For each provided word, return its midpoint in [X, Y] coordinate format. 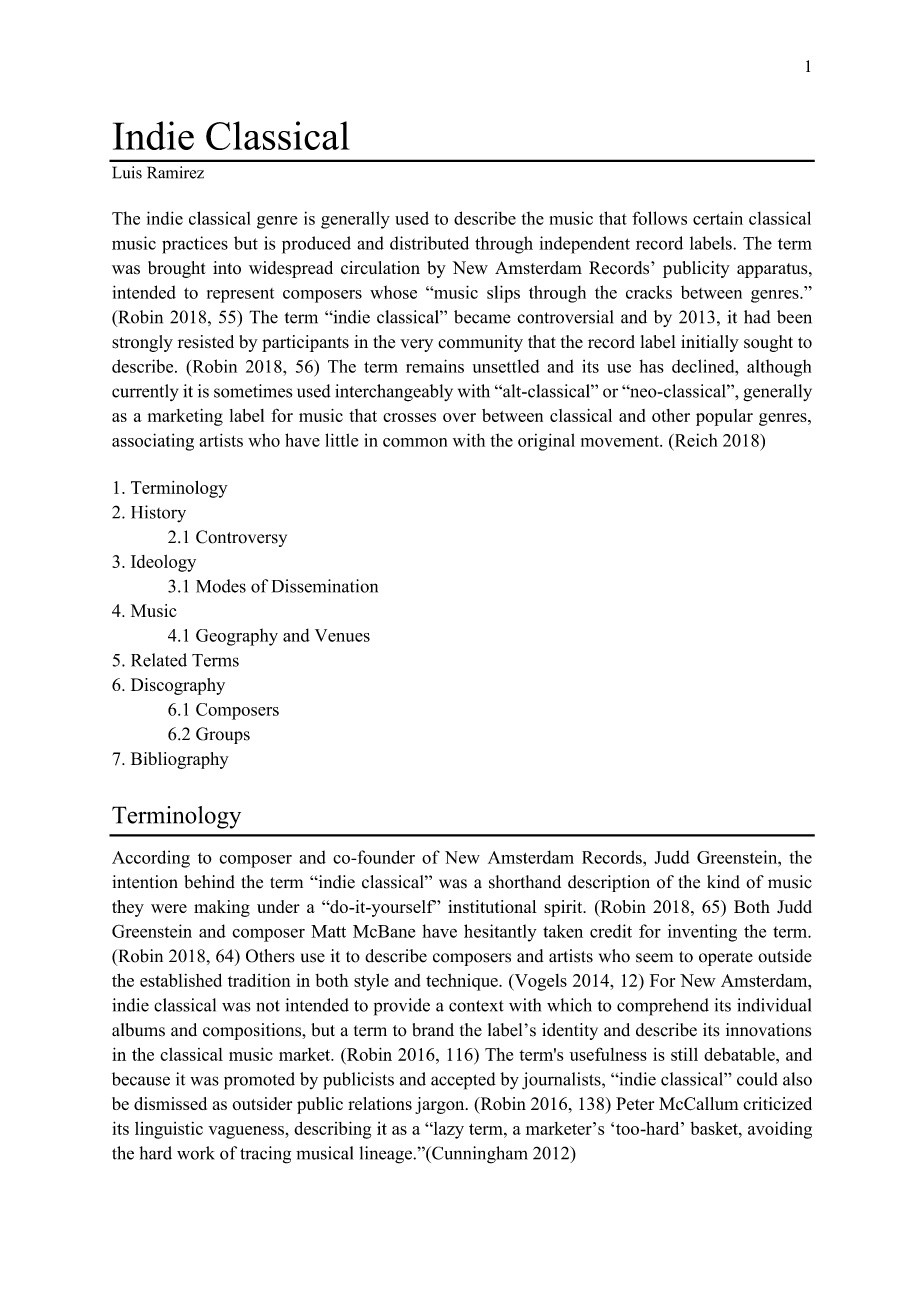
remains [435, 366]
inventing [702, 933]
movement [621, 441]
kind [723, 882]
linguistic [169, 1130]
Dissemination [325, 586]
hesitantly [500, 933]
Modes [221, 586]
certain [718, 218]
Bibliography [180, 760]
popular [724, 417]
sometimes [253, 391]
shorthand [525, 882]
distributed [429, 243]
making [222, 908]
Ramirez [175, 172]
